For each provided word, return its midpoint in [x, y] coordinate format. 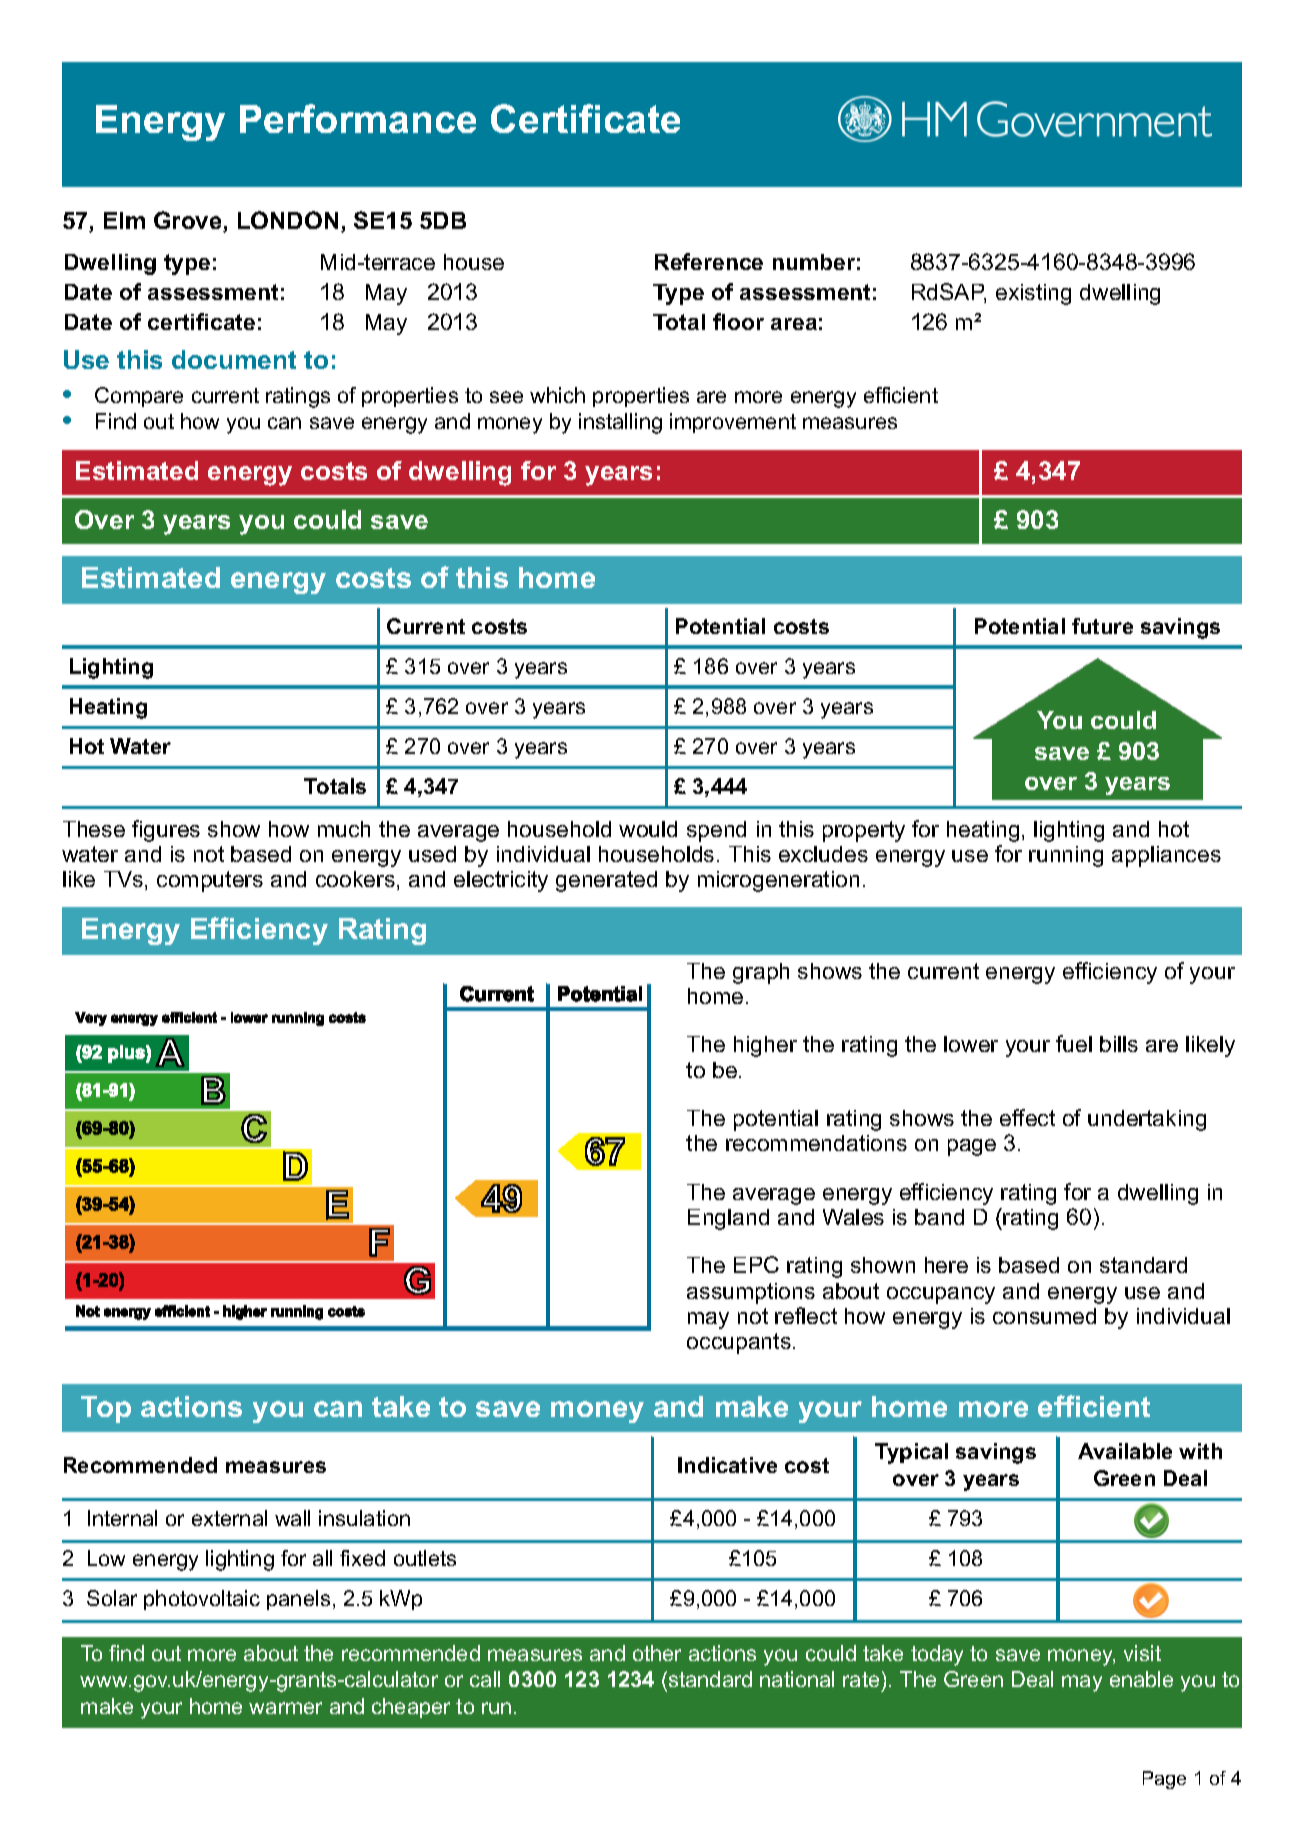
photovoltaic [202, 1600]
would [648, 829]
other [657, 1653]
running [1066, 856]
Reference [709, 261]
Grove [189, 221]
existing [1033, 294]
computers [210, 881]
